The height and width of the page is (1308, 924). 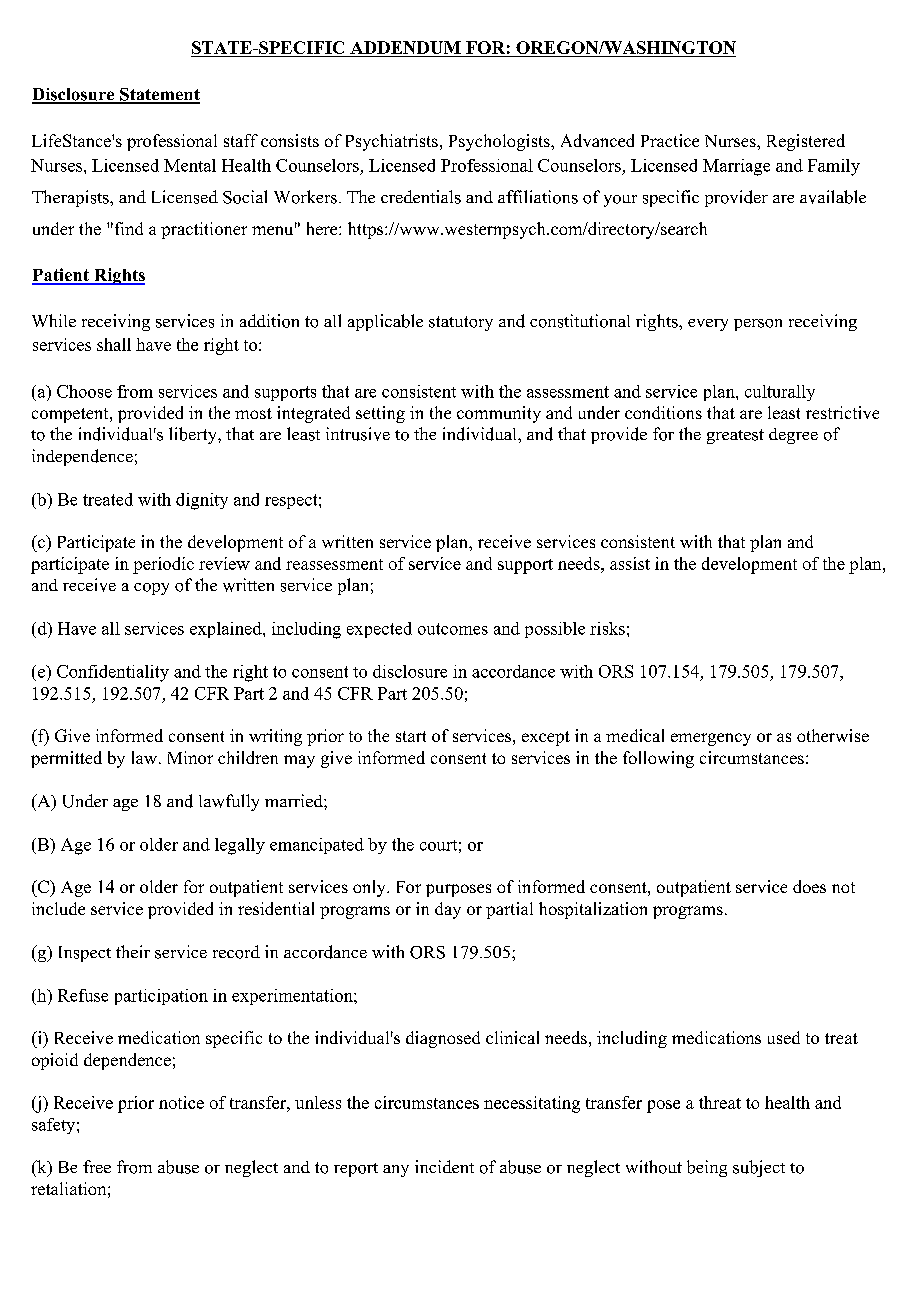 What do you see at coordinates (499, 414) in the page?
I see `community` at bounding box center [499, 414].
